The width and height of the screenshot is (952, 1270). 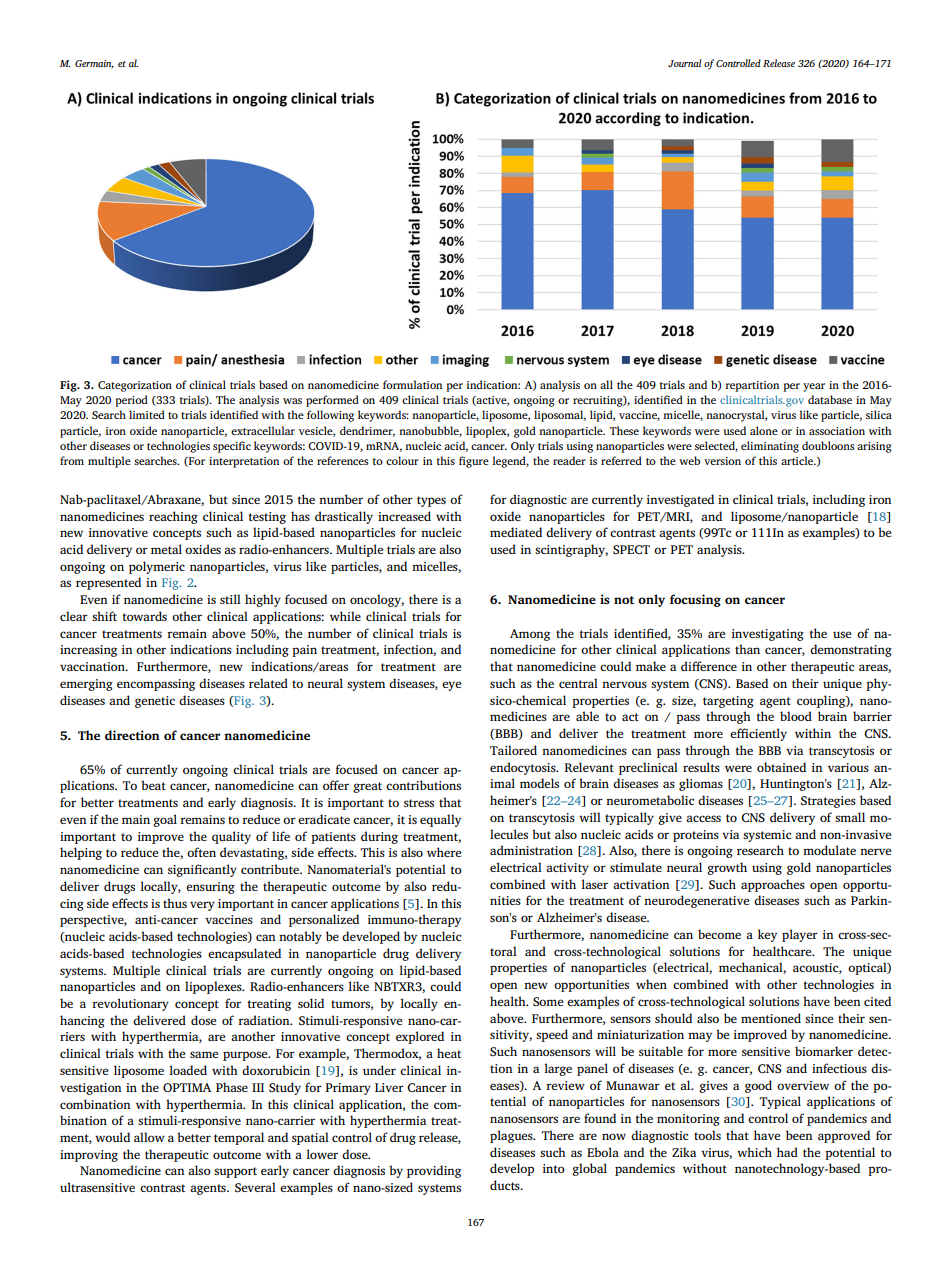 I want to click on genetic, so click(x=155, y=702).
